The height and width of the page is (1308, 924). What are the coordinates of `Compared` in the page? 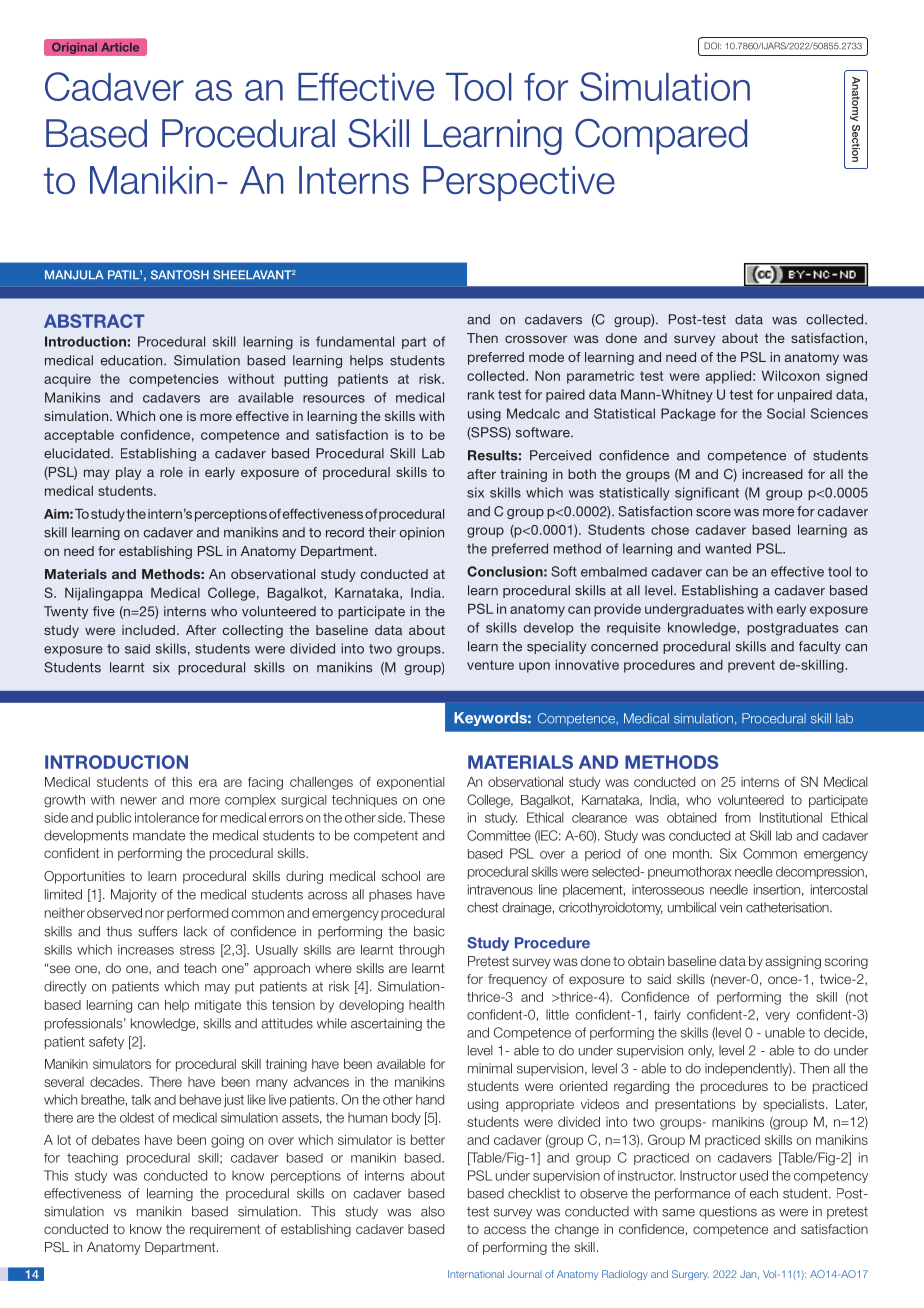 It's located at (661, 136).
